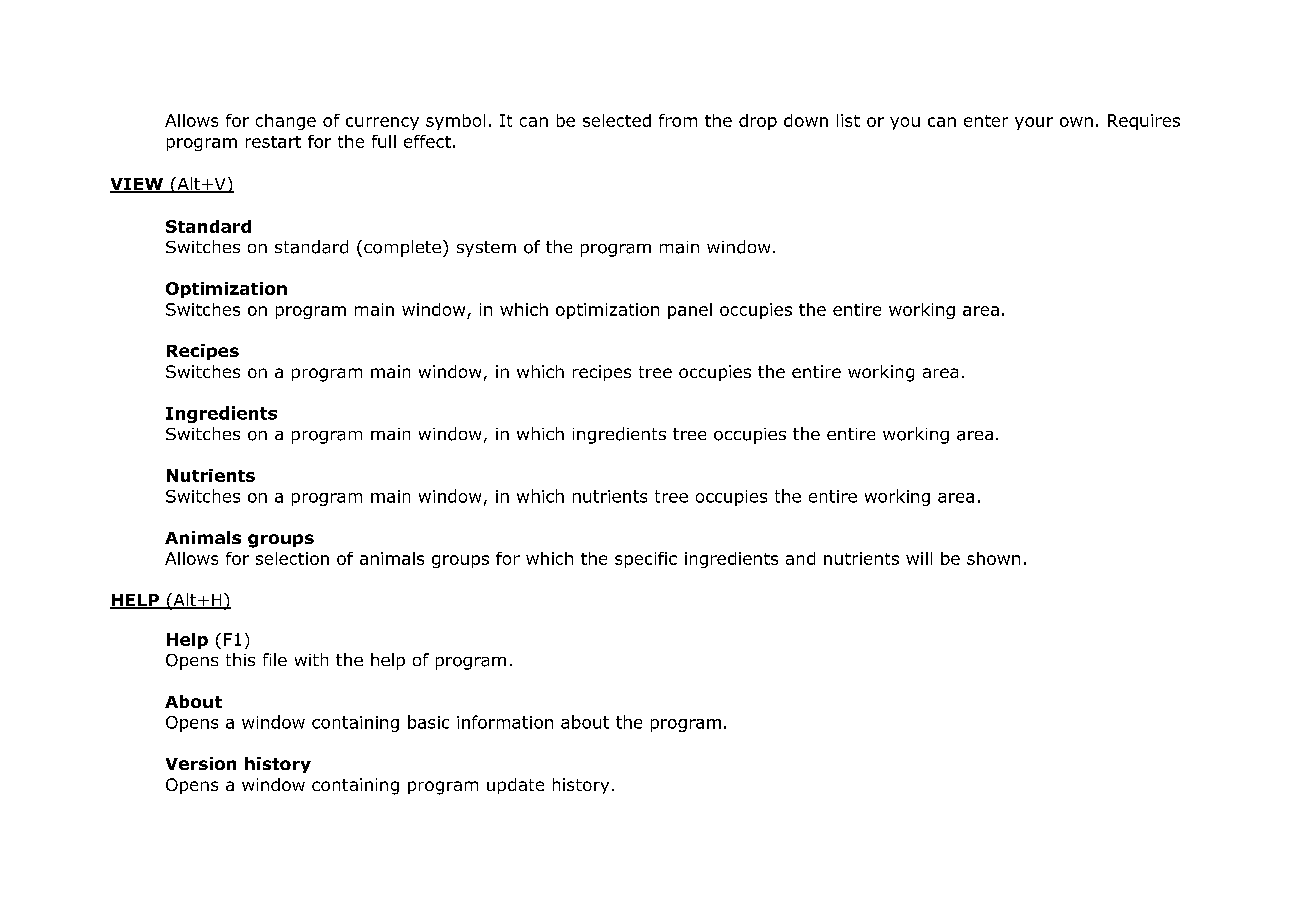 The height and width of the document is (924, 1308). What do you see at coordinates (515, 786) in the document?
I see `update` at bounding box center [515, 786].
